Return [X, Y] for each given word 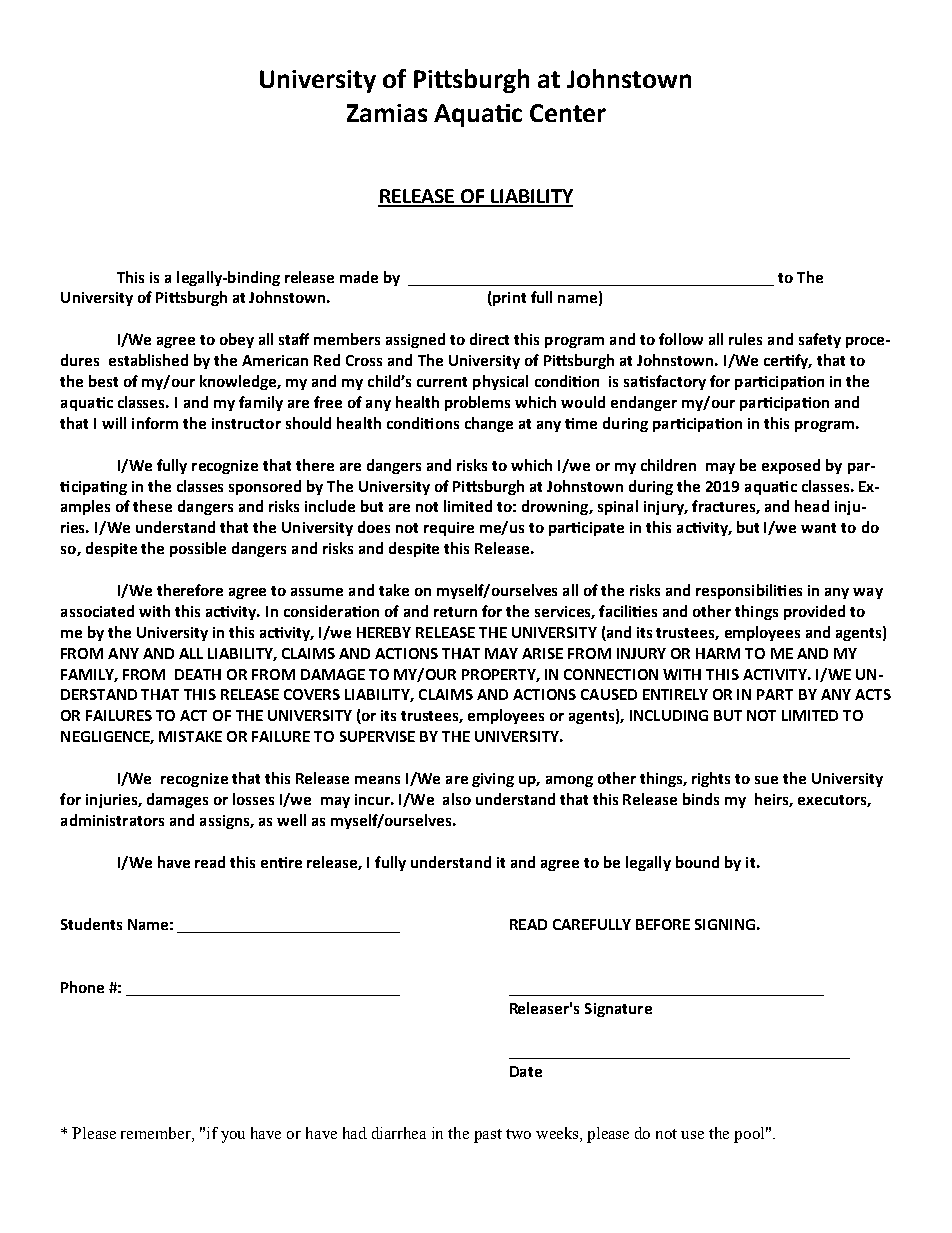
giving [493, 780]
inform [155, 423]
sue [766, 780]
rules [745, 339]
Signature [618, 1010]
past [488, 1136]
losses [253, 799]
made [359, 277]
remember [157, 1133]
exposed [791, 466]
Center [568, 113]
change [489, 424]
